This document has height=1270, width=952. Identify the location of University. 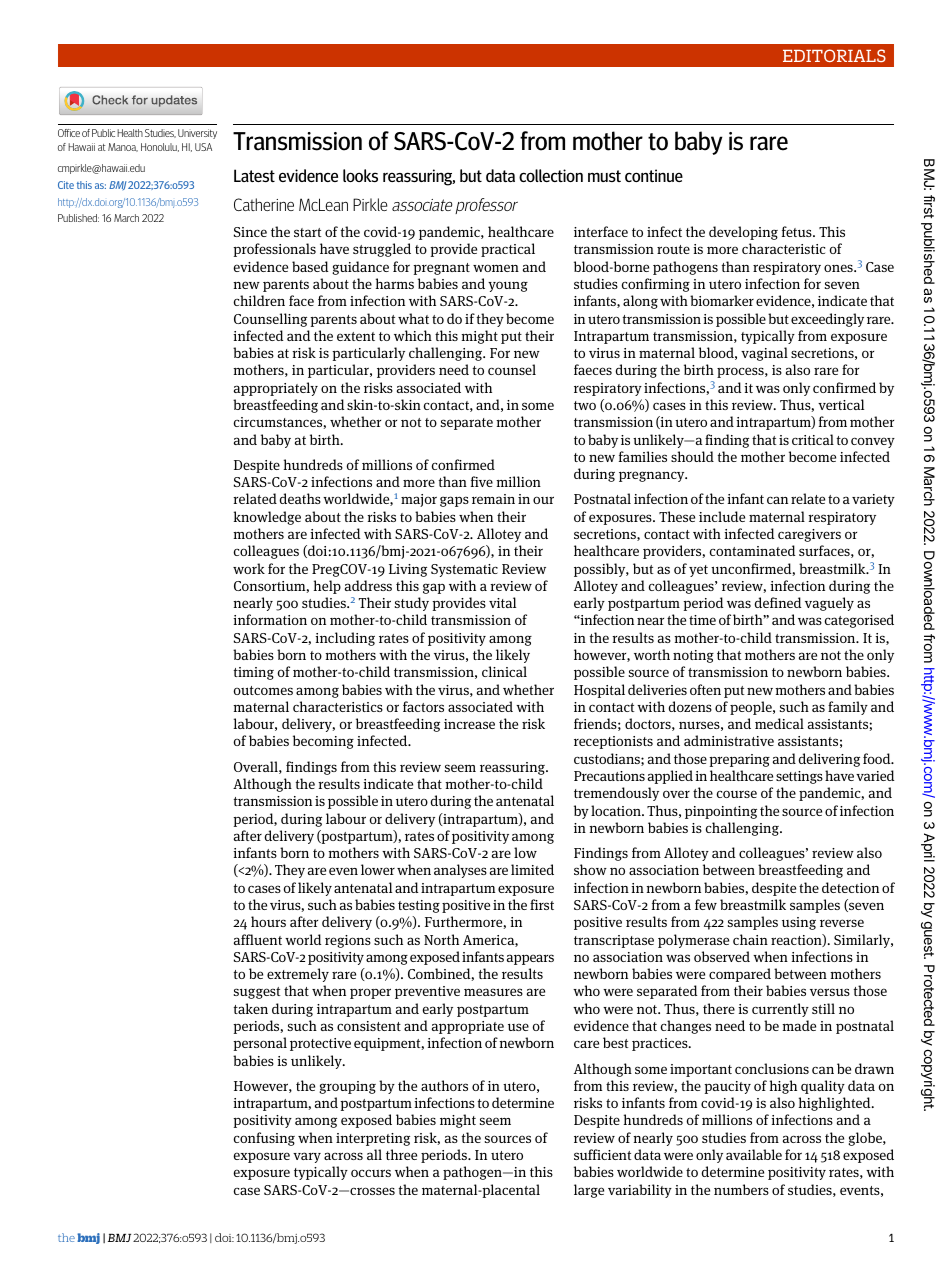
(197, 134).
